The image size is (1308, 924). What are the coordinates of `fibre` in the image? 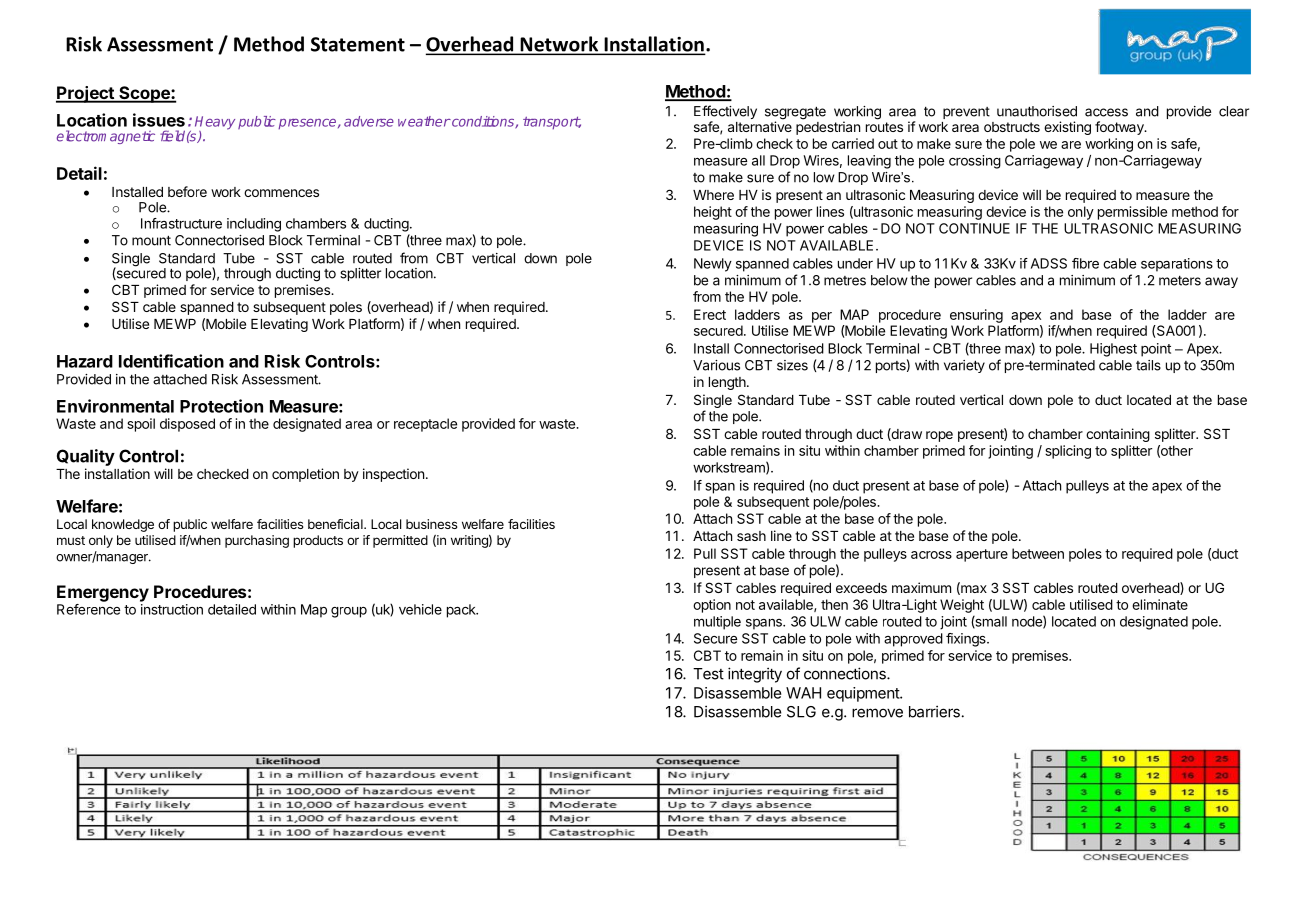 It's located at (1085, 263).
